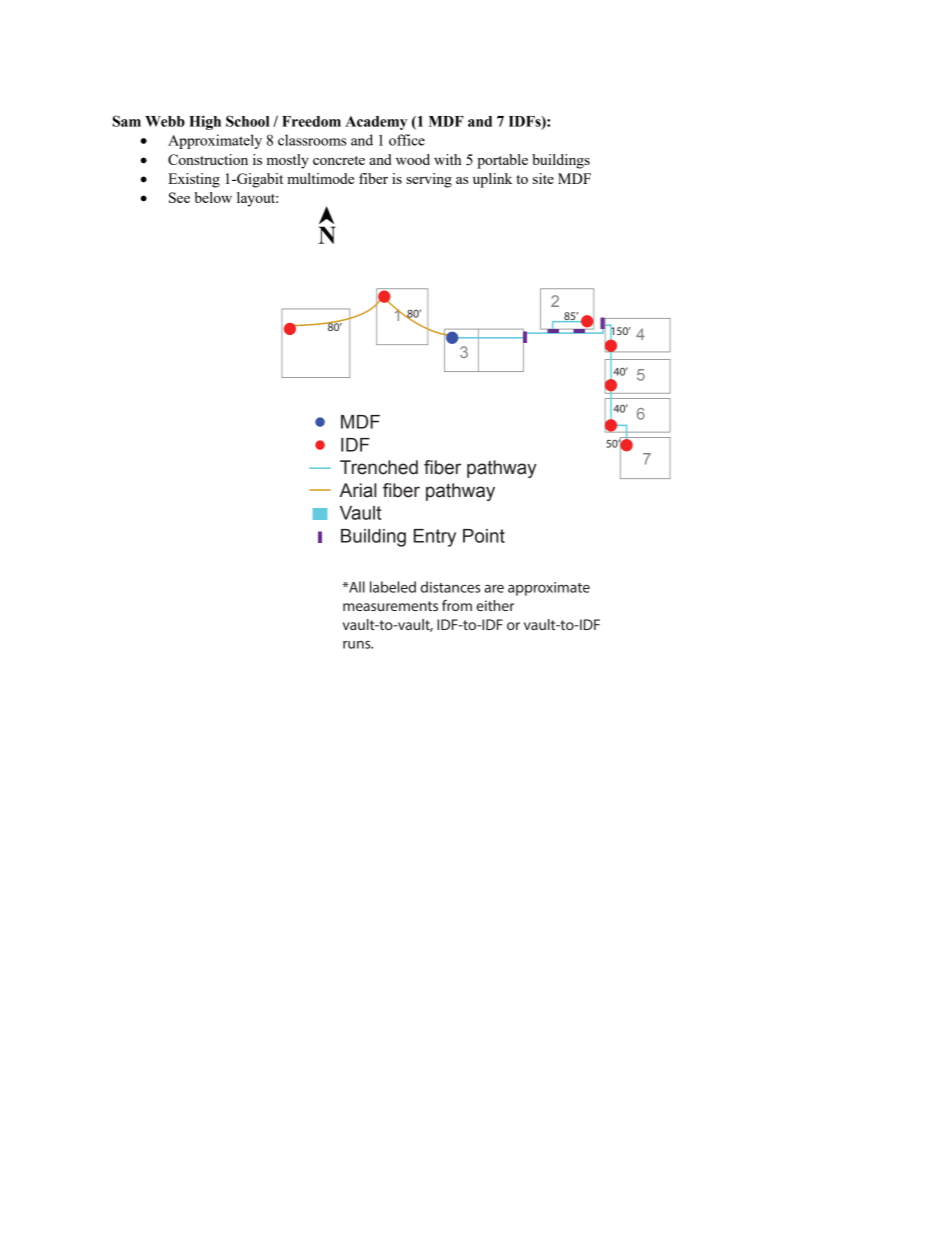  Describe the element at coordinates (502, 161) in the screenshot. I see `portable` at that location.
